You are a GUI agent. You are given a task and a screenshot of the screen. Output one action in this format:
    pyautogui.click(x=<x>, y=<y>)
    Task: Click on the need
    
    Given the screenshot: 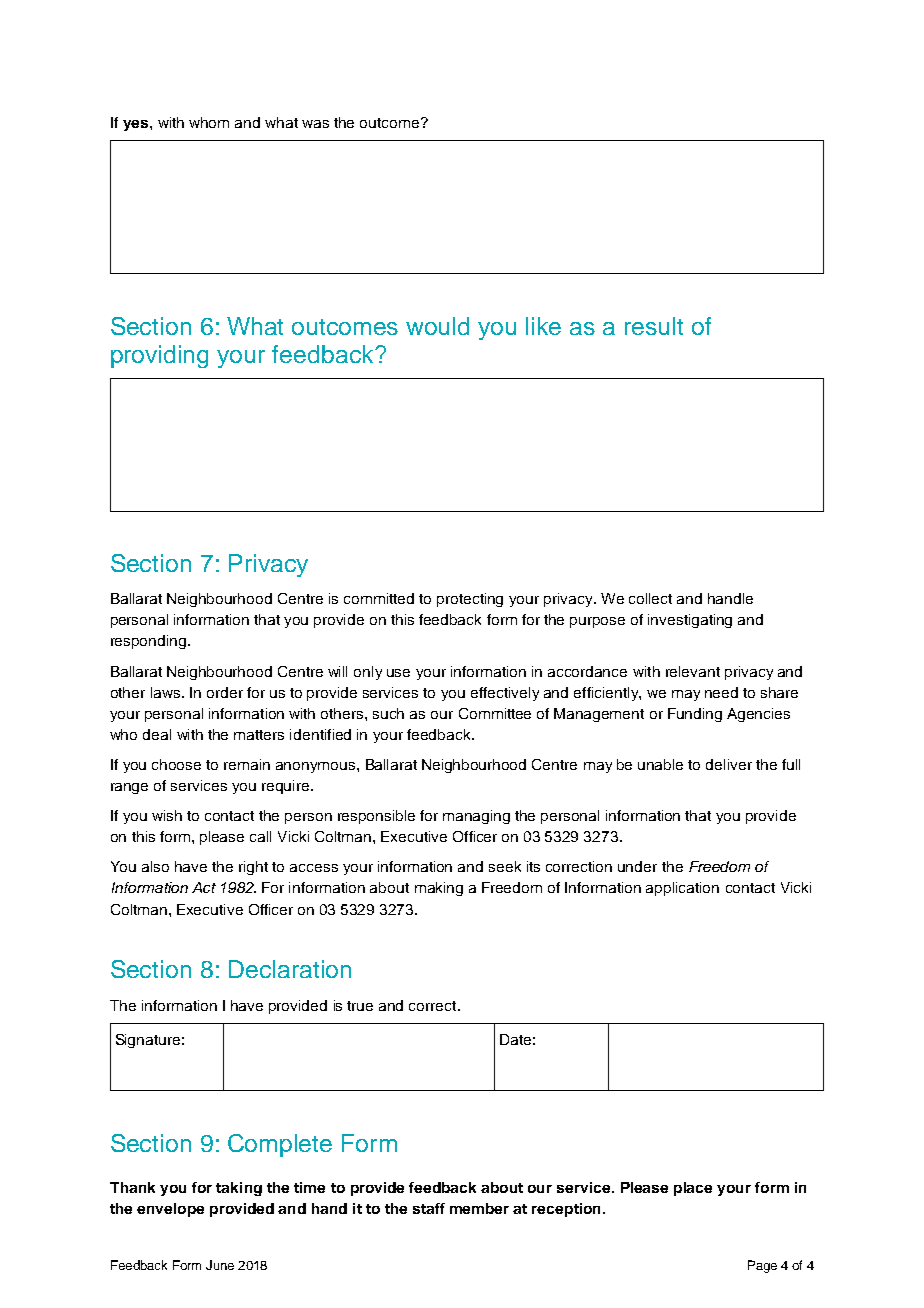 What is the action you would take?
    pyautogui.click(x=721, y=692)
